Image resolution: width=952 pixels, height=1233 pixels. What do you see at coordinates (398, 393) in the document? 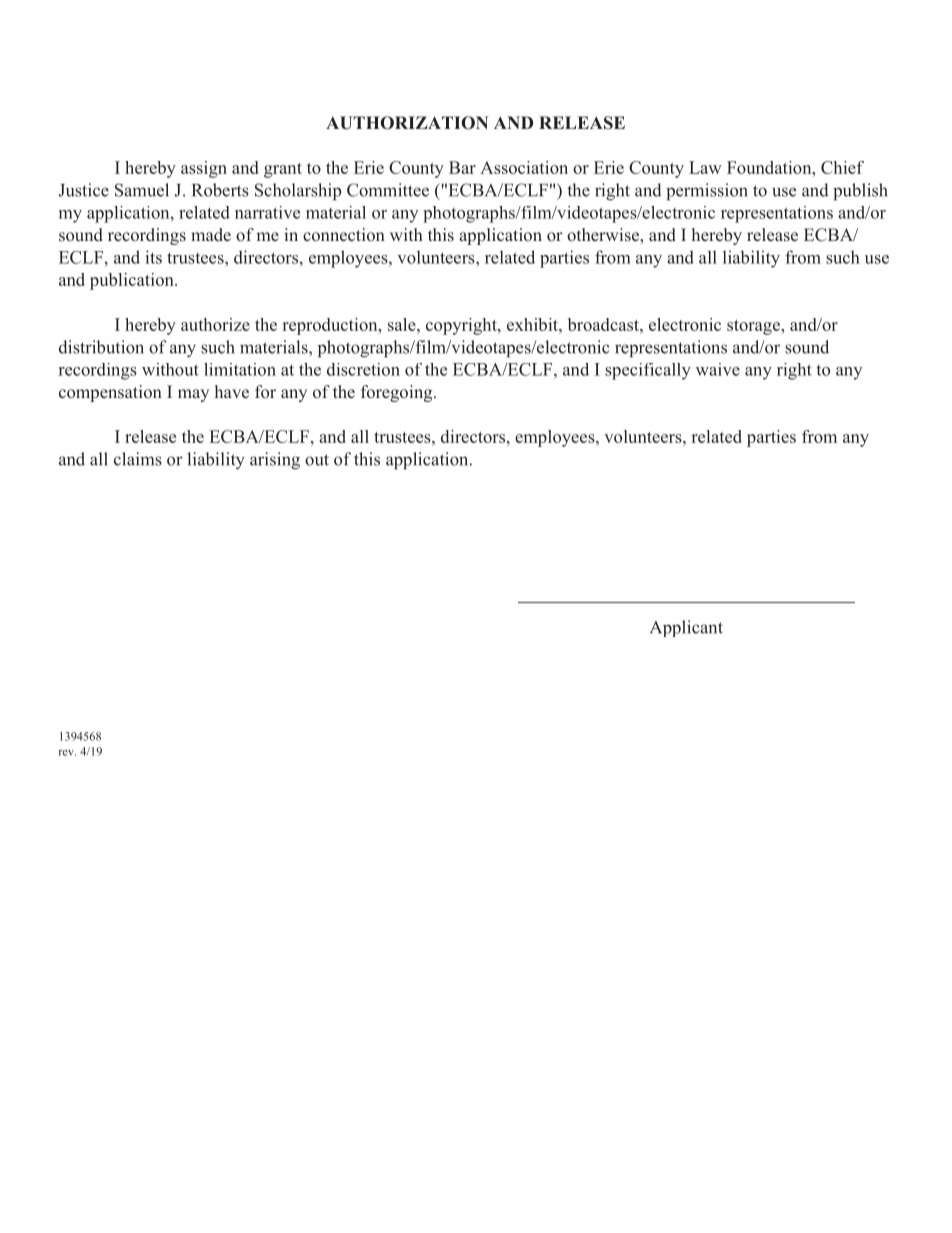
I see `foregoing` at bounding box center [398, 393].
